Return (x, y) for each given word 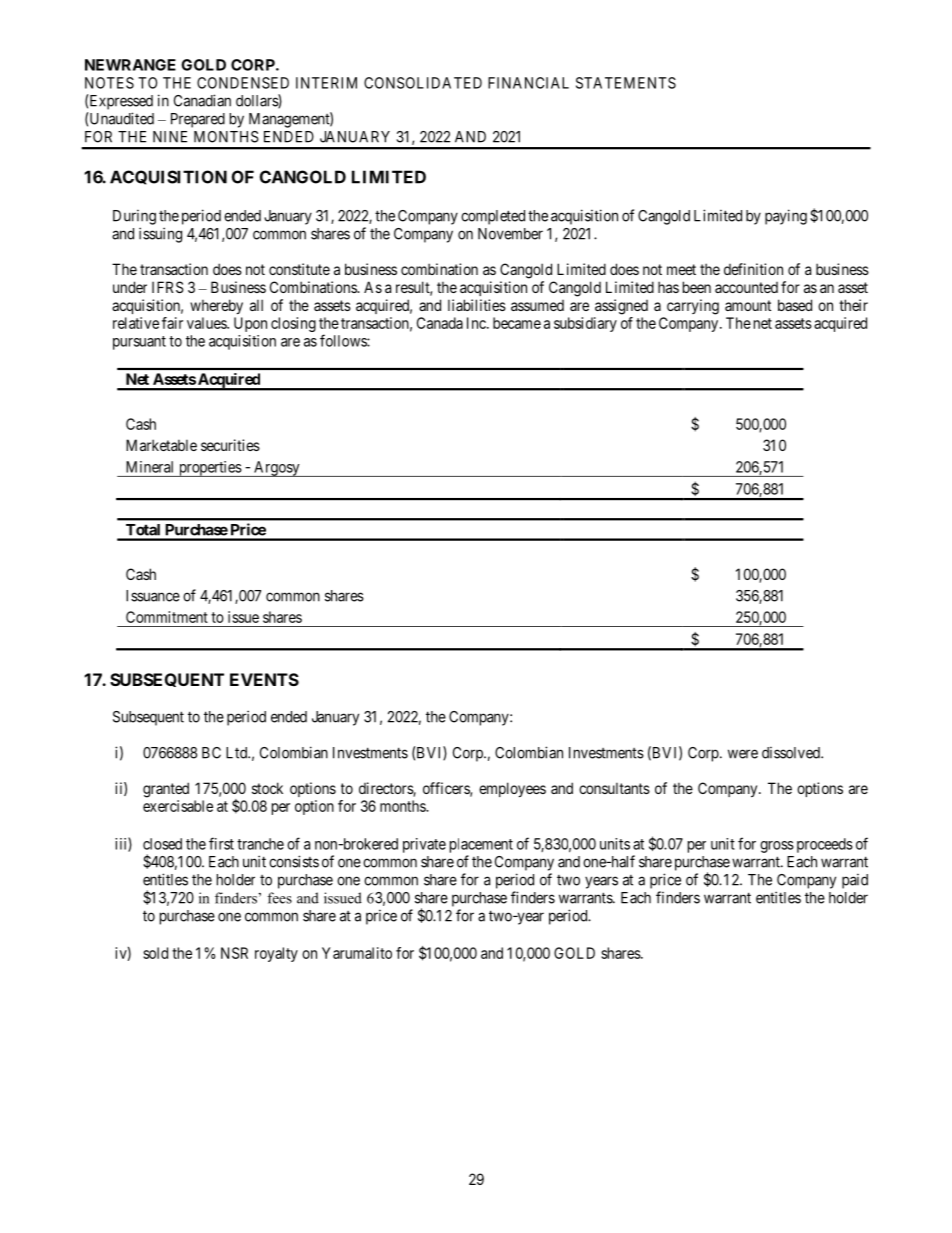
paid (855, 881)
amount (748, 305)
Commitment (167, 617)
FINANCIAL (528, 83)
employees (512, 789)
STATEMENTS (626, 83)
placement (481, 845)
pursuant (139, 343)
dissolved (792, 753)
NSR (234, 953)
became (517, 323)
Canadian (202, 100)
